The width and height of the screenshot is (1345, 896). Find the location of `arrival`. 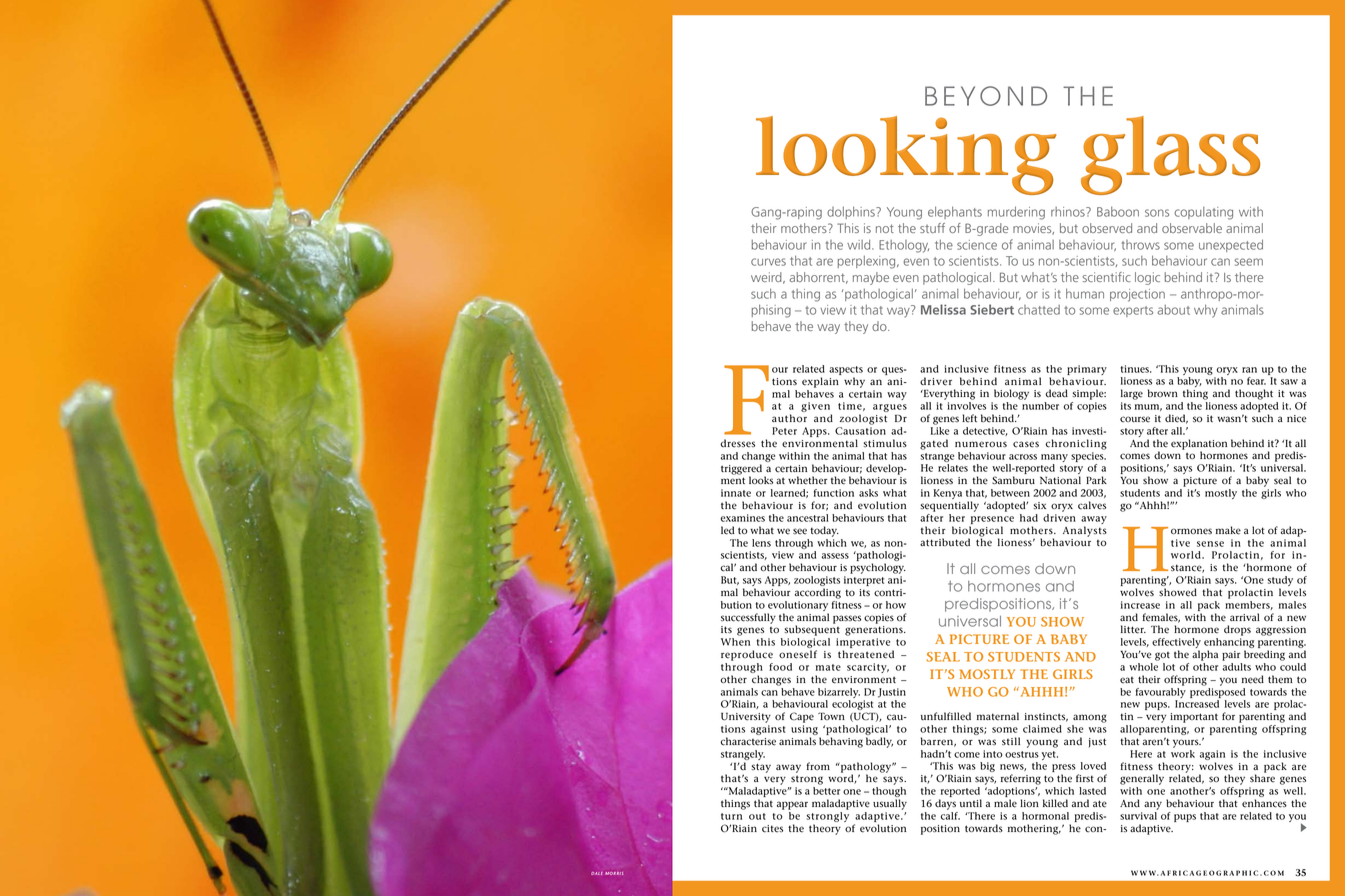

arrival is located at coordinates (1245, 617).
